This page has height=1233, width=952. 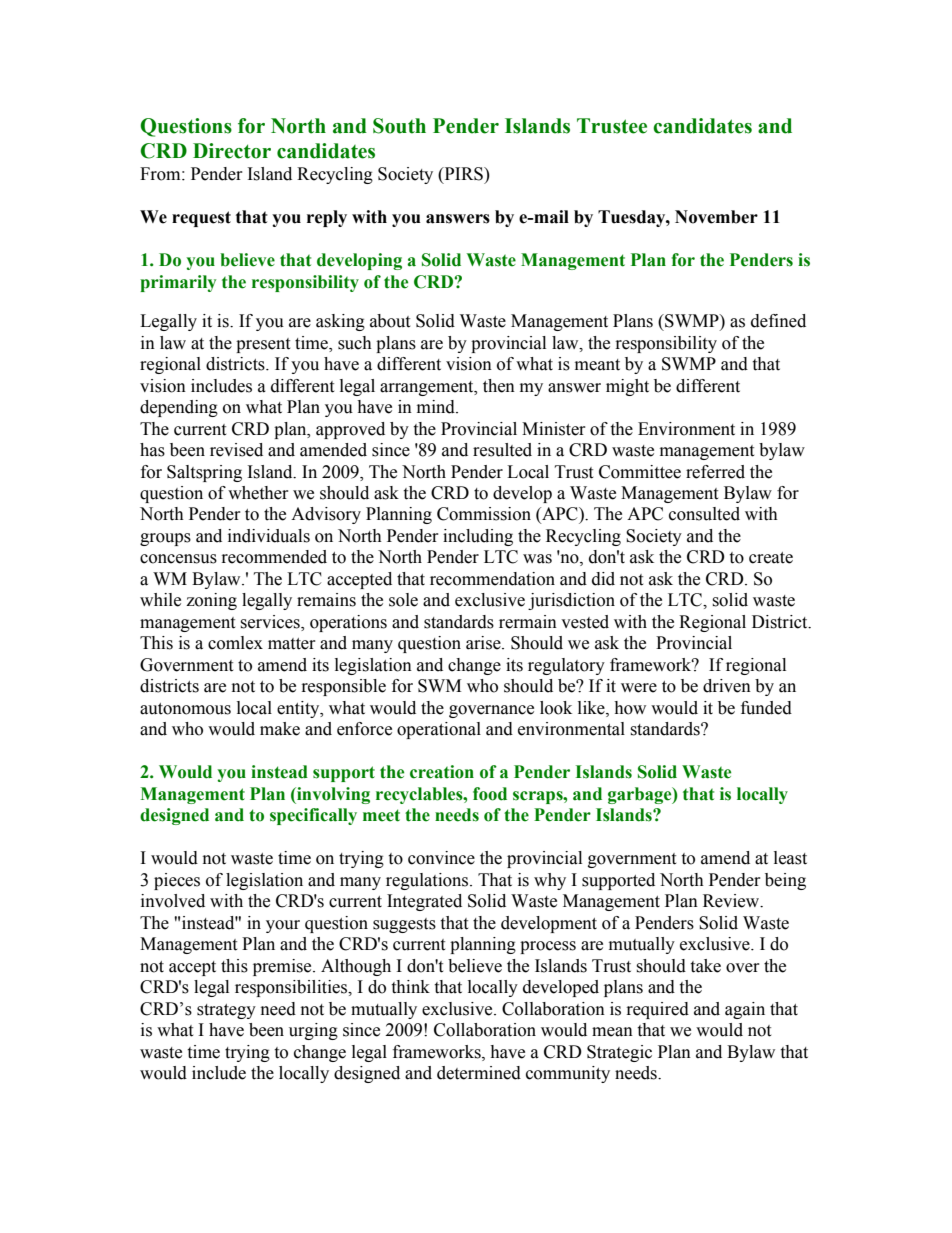 I want to click on determined, so click(x=479, y=1073).
